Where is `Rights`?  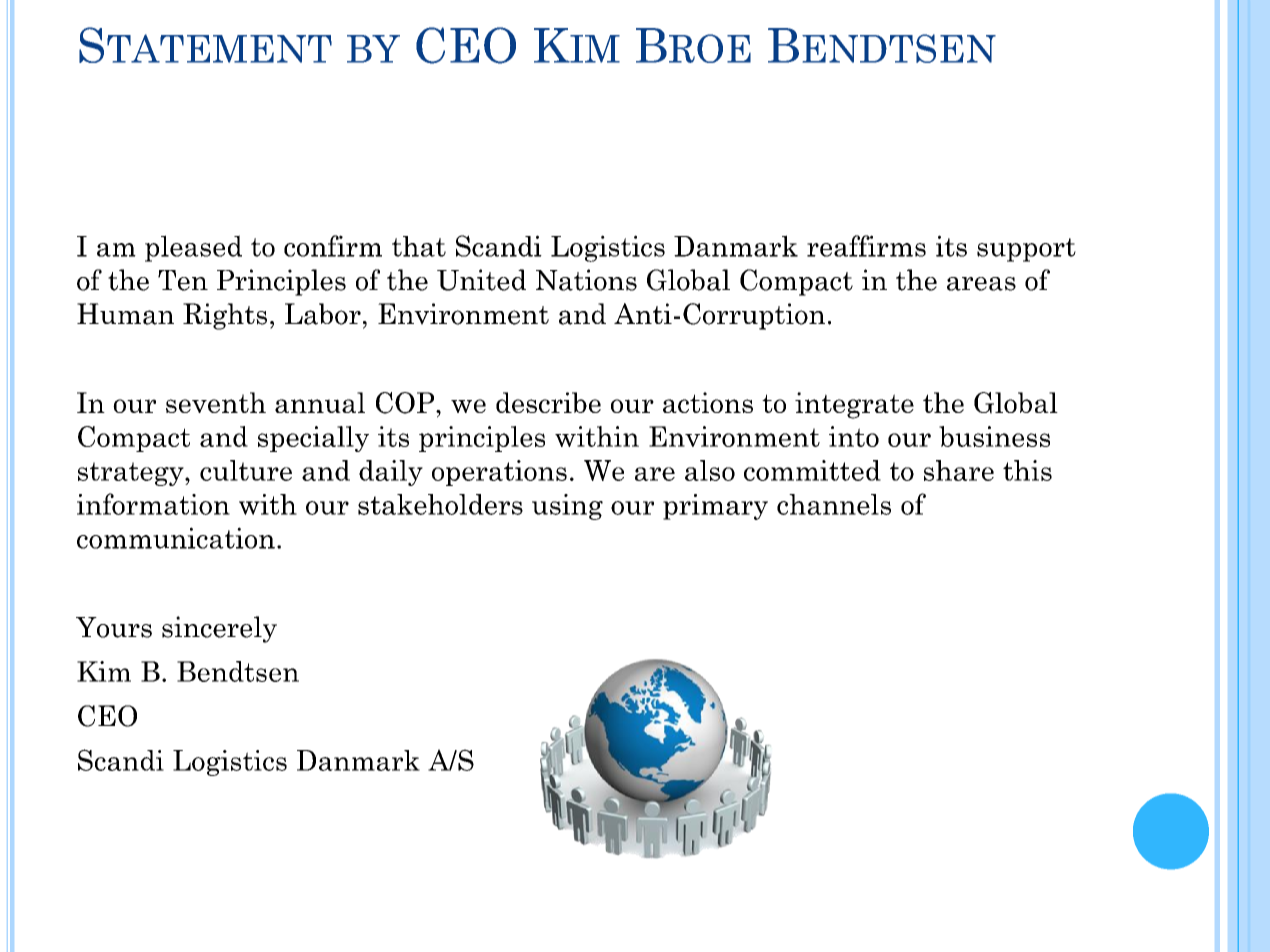
Rights is located at coordinates (225, 316).
